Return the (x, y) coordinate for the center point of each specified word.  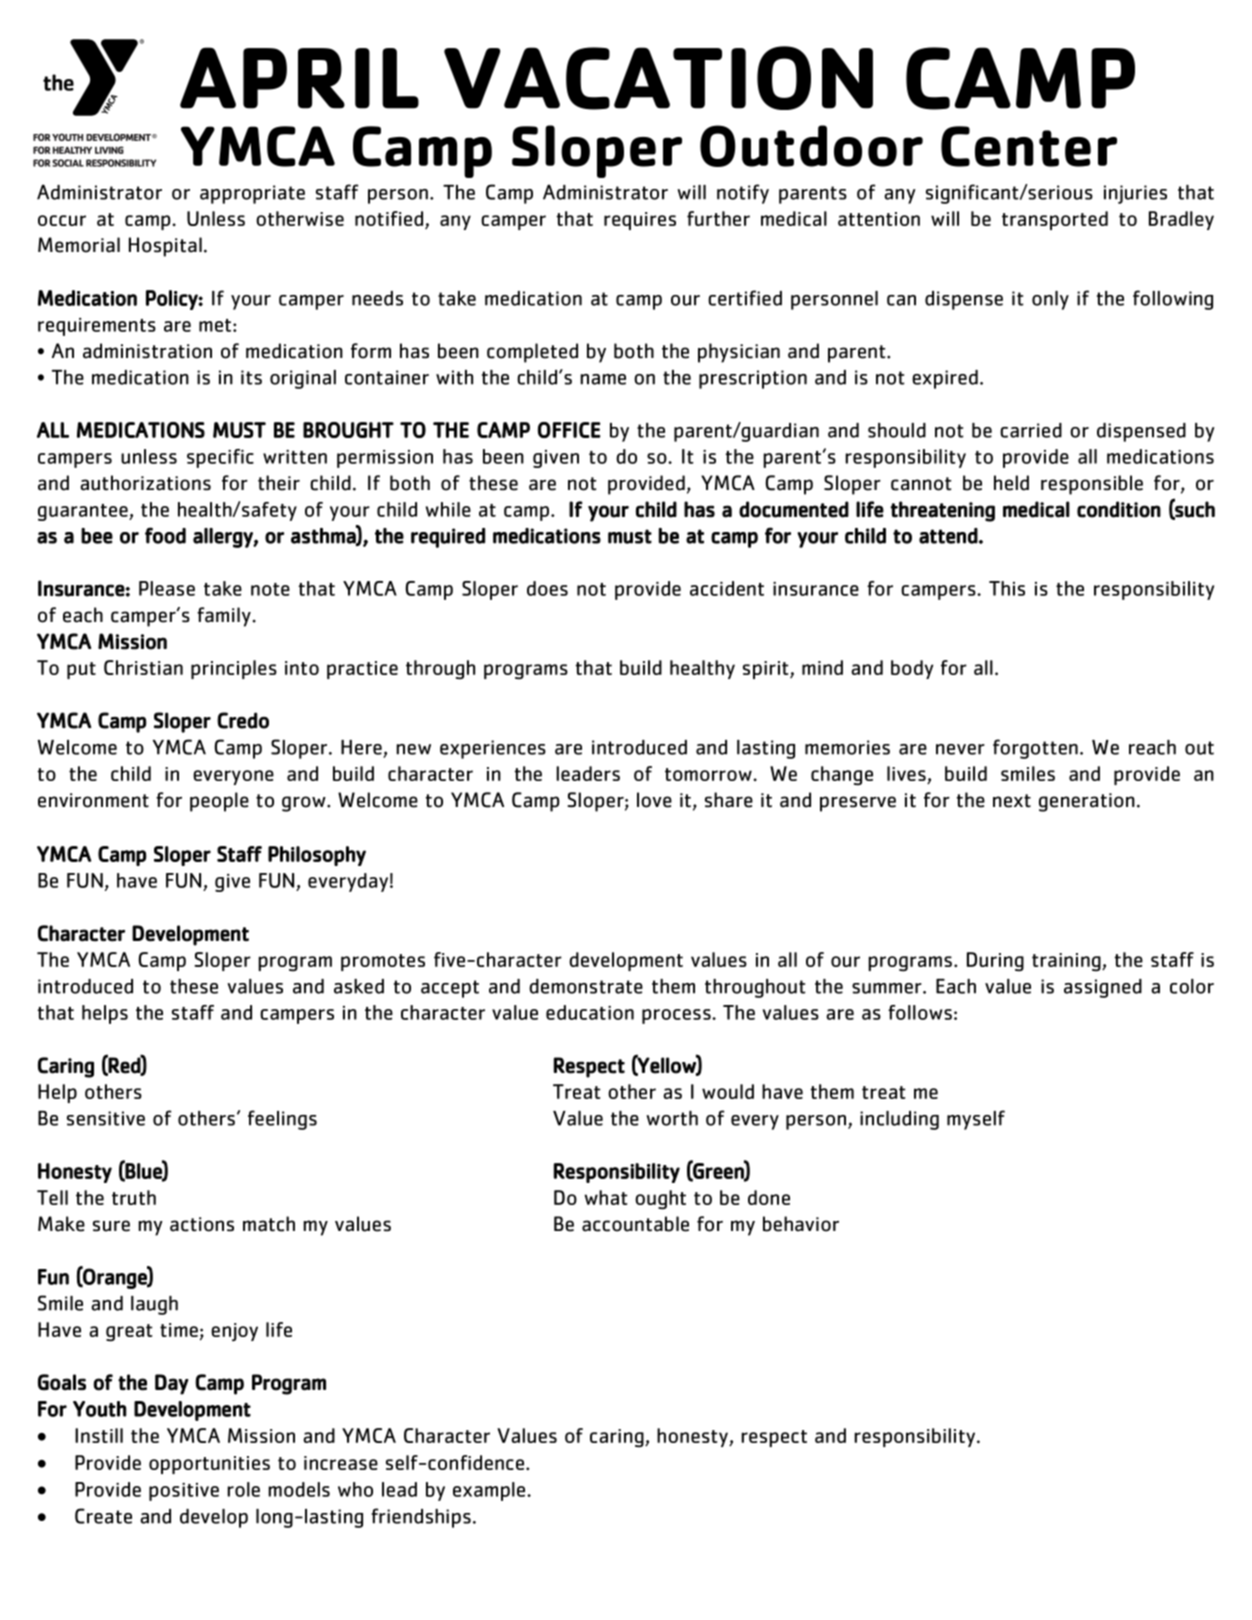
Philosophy (317, 856)
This (1007, 588)
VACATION (658, 78)
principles (234, 669)
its (251, 377)
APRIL (299, 78)
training (1067, 962)
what (606, 1197)
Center (1029, 146)
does (547, 588)
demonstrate (586, 986)
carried (1031, 430)
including (899, 1120)
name (603, 379)
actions (202, 1224)
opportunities (209, 1465)
